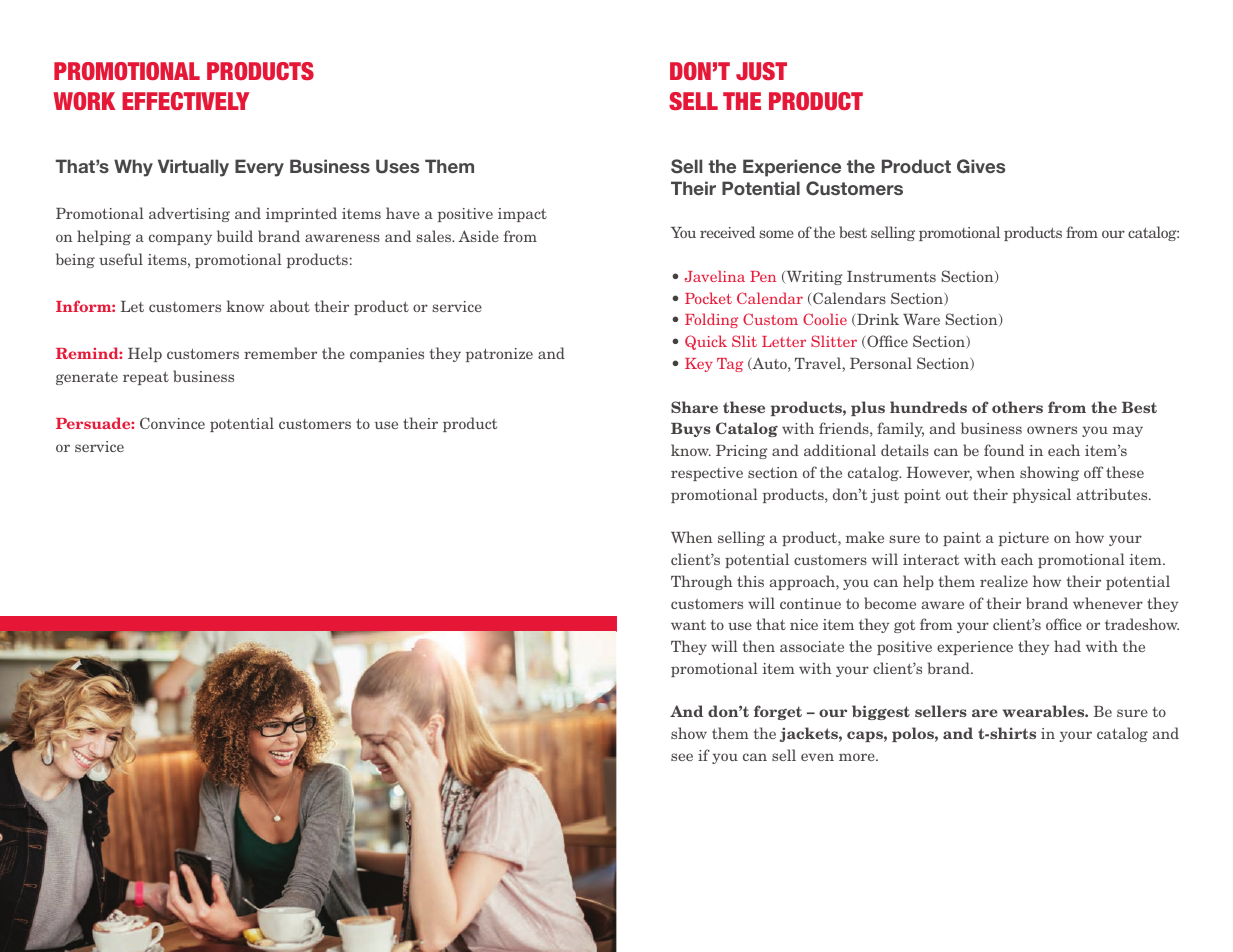 This page has height=952, width=1233. I want to click on Convince, so click(172, 423).
